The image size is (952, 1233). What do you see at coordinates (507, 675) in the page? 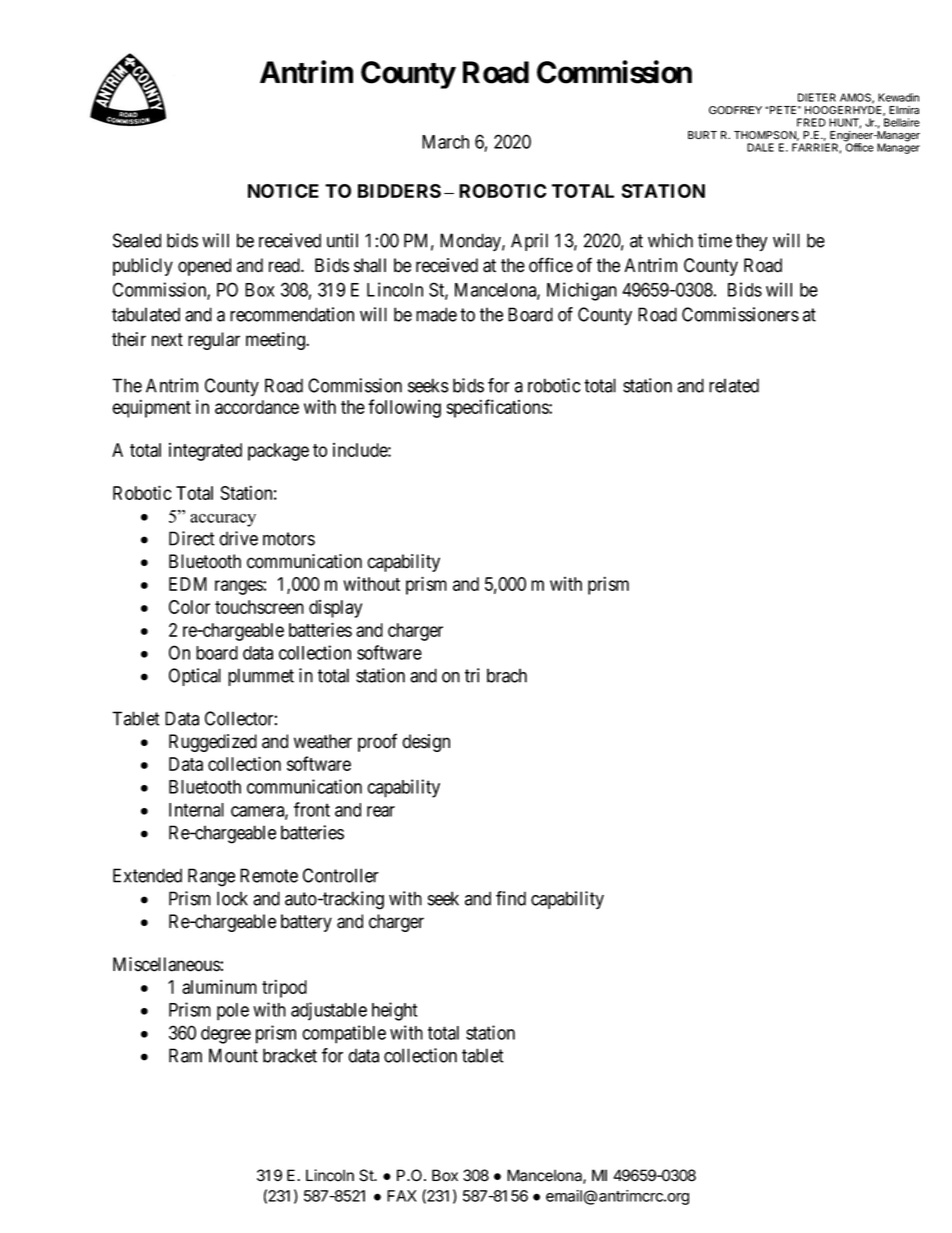
I see `brach` at bounding box center [507, 675].
